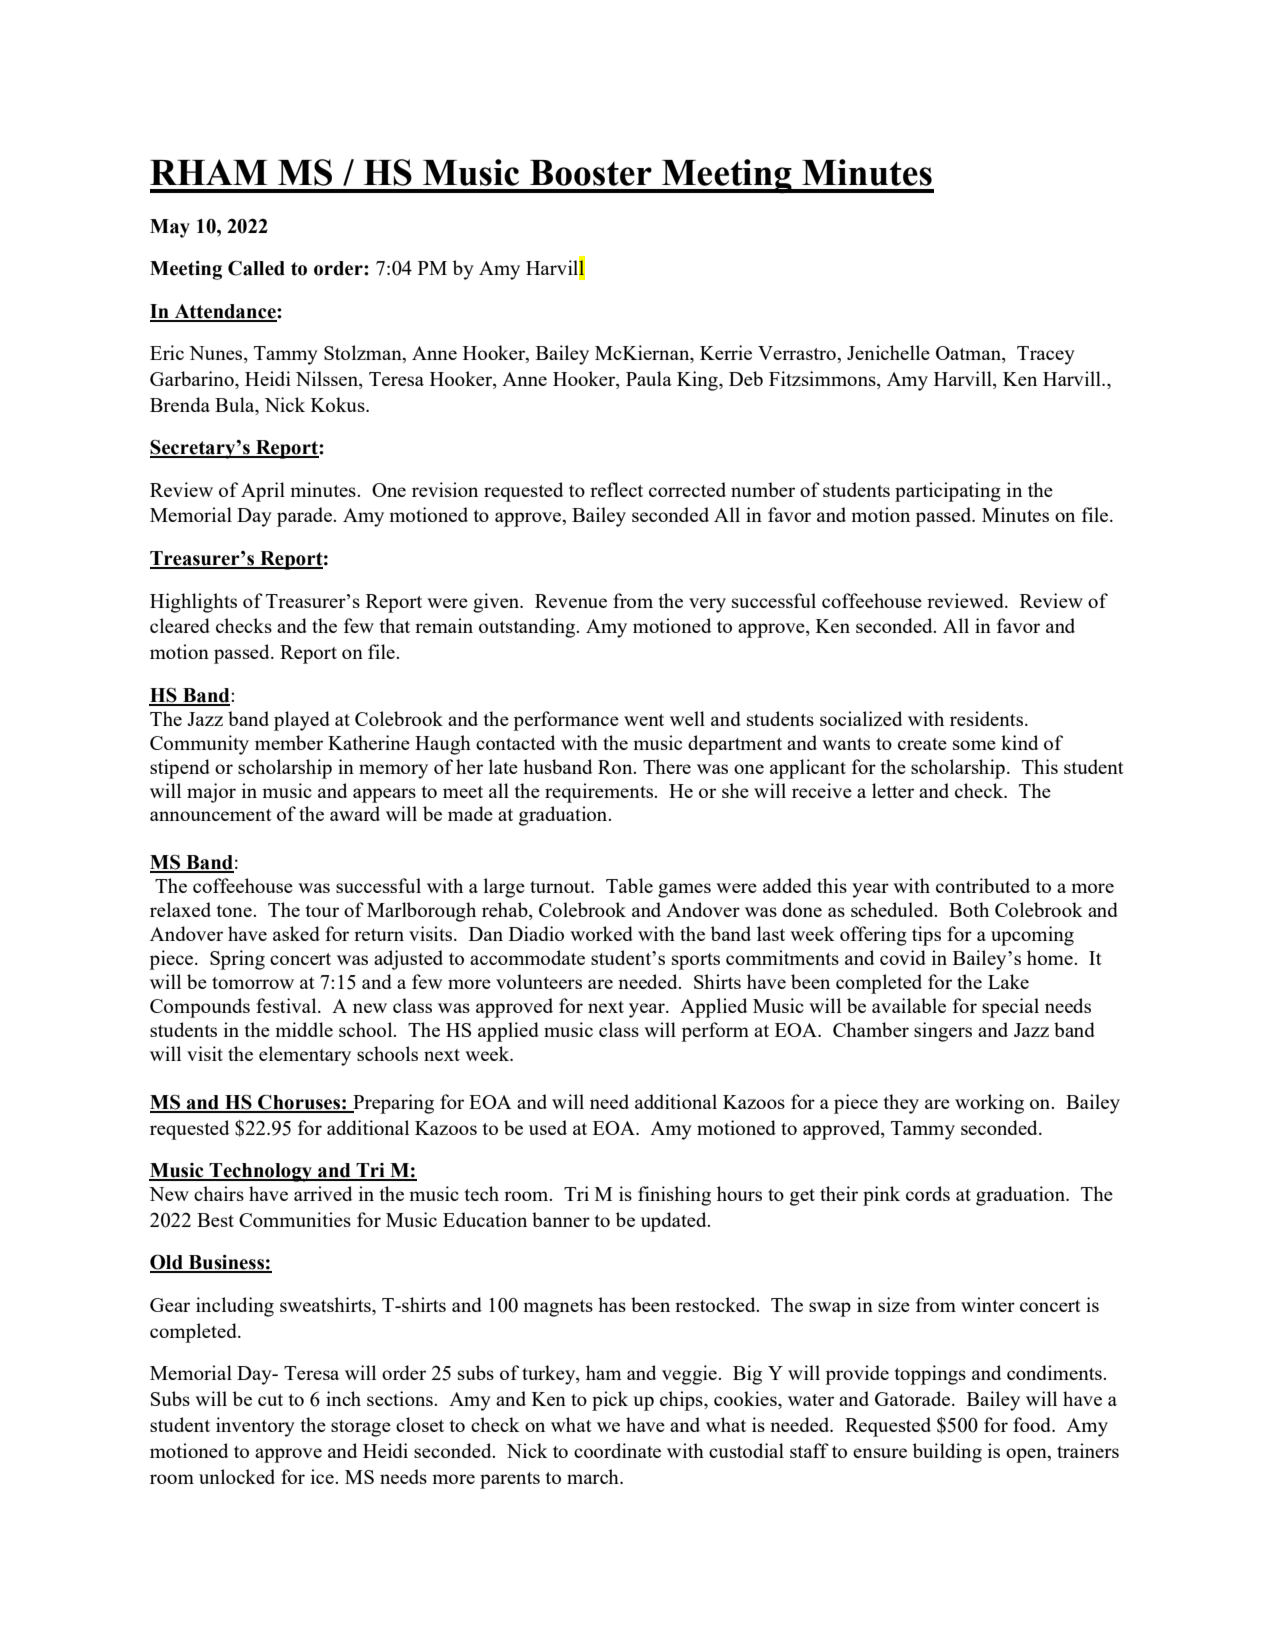 This image has width=1274, height=1649. Describe the element at coordinates (256, 268) in the image. I see `Called` at that location.
